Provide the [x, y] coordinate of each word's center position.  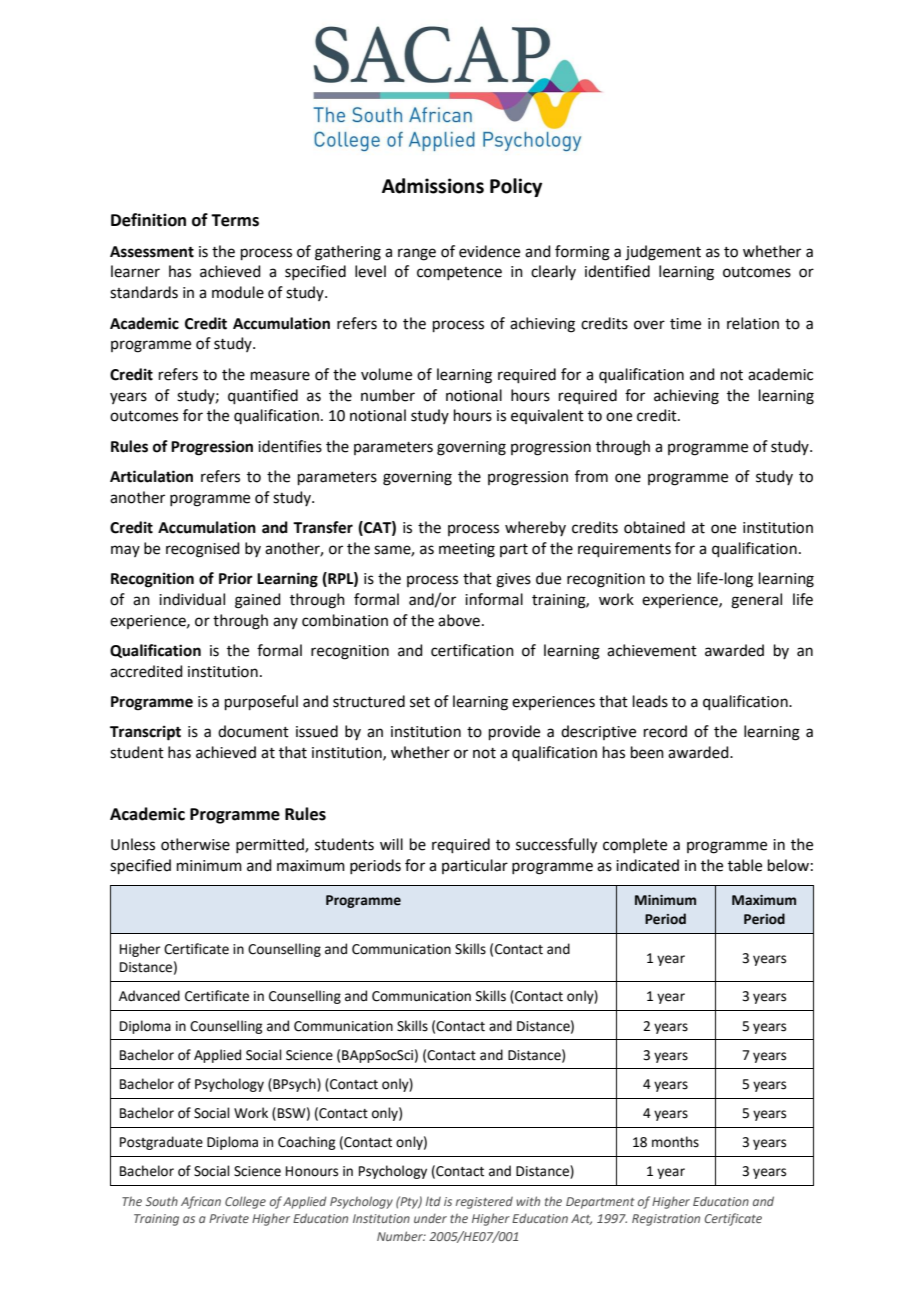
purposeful [261, 702]
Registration [666, 1220]
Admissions [433, 186]
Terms [235, 220]
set [420, 702]
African [201, 1202]
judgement [663, 253]
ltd [433, 1201]
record [665, 731]
